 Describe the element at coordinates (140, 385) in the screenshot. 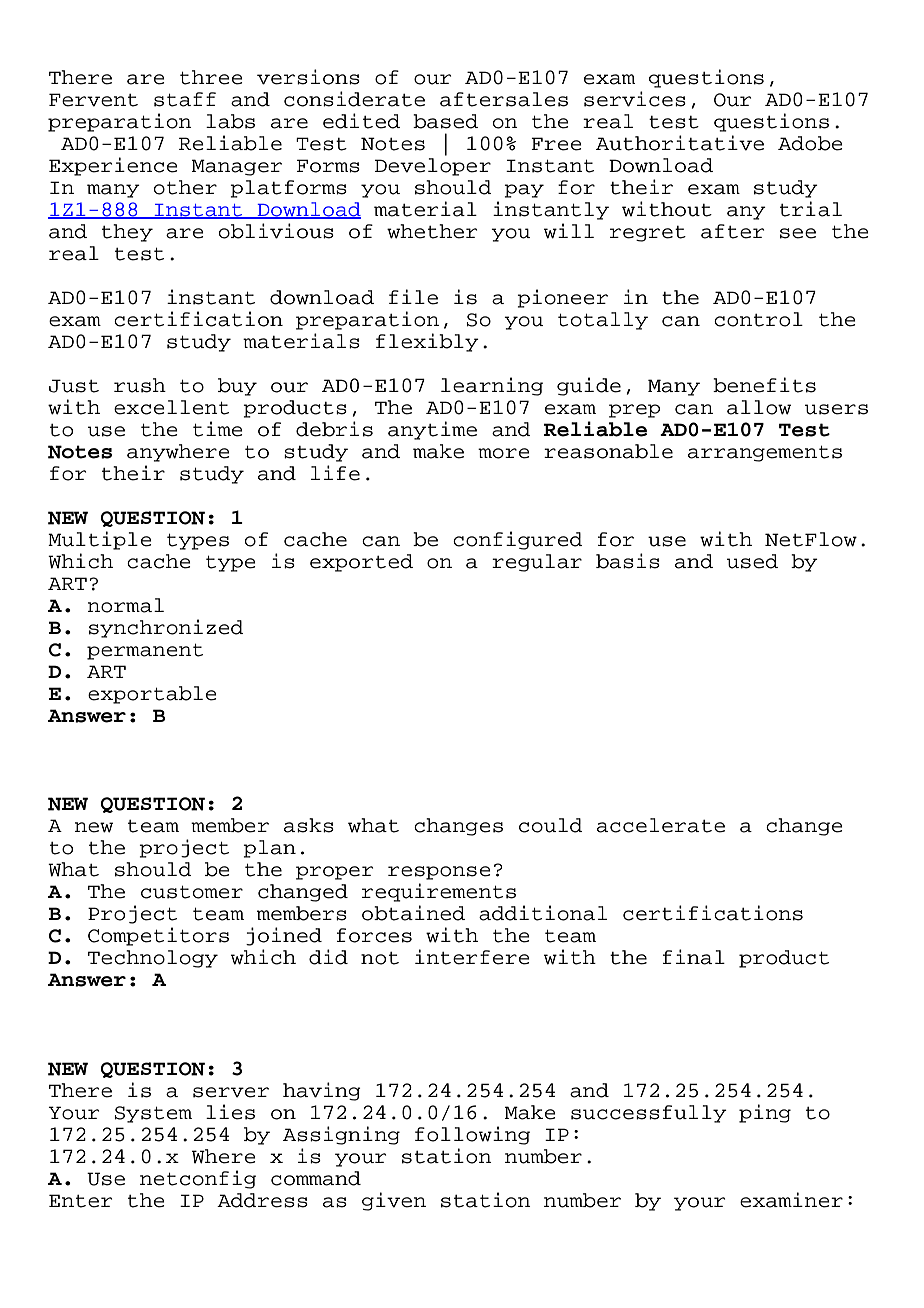

I see `rush` at that location.
